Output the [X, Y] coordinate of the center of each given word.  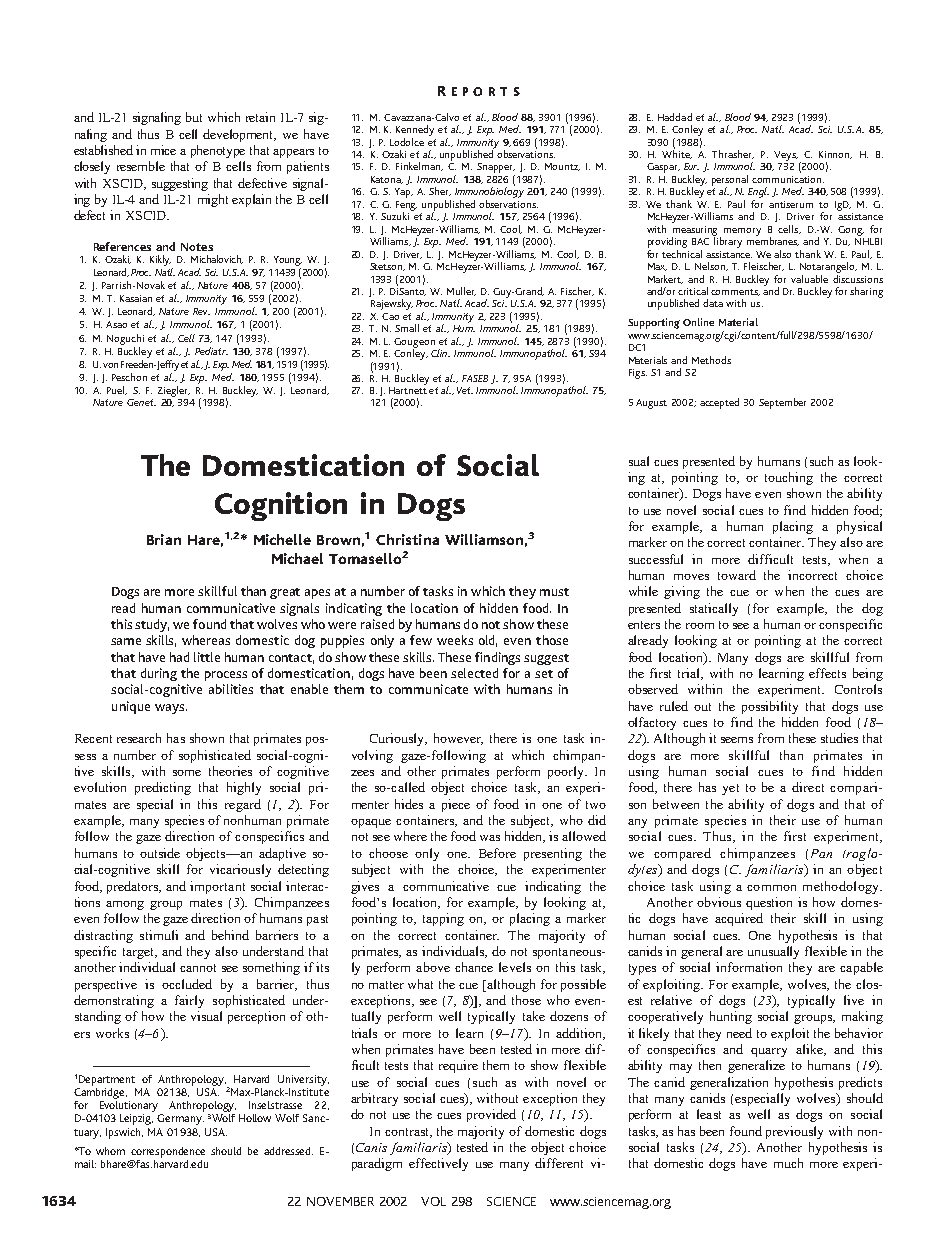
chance [474, 967]
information [749, 967]
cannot [198, 968]
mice [163, 150]
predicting [163, 788]
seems [737, 740]
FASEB [475, 378]
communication [788, 179]
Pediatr [211, 351]
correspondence [168, 1152]
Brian [164, 539]
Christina [407, 539]
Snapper [496, 169]
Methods [711, 360]
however [458, 739]
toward [737, 575]
